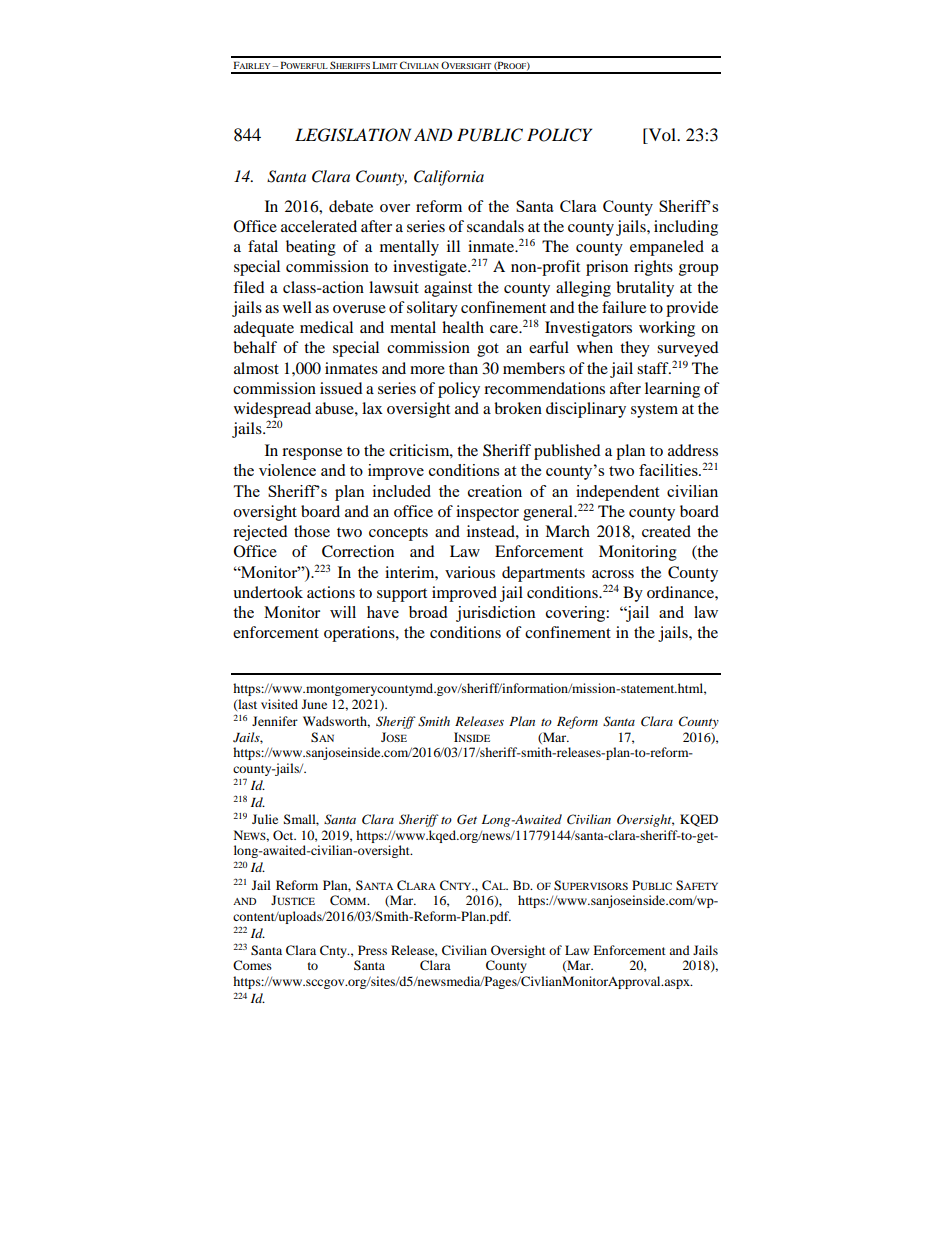  Describe the element at coordinates (518, 408) in the screenshot. I see `broken` at that location.
